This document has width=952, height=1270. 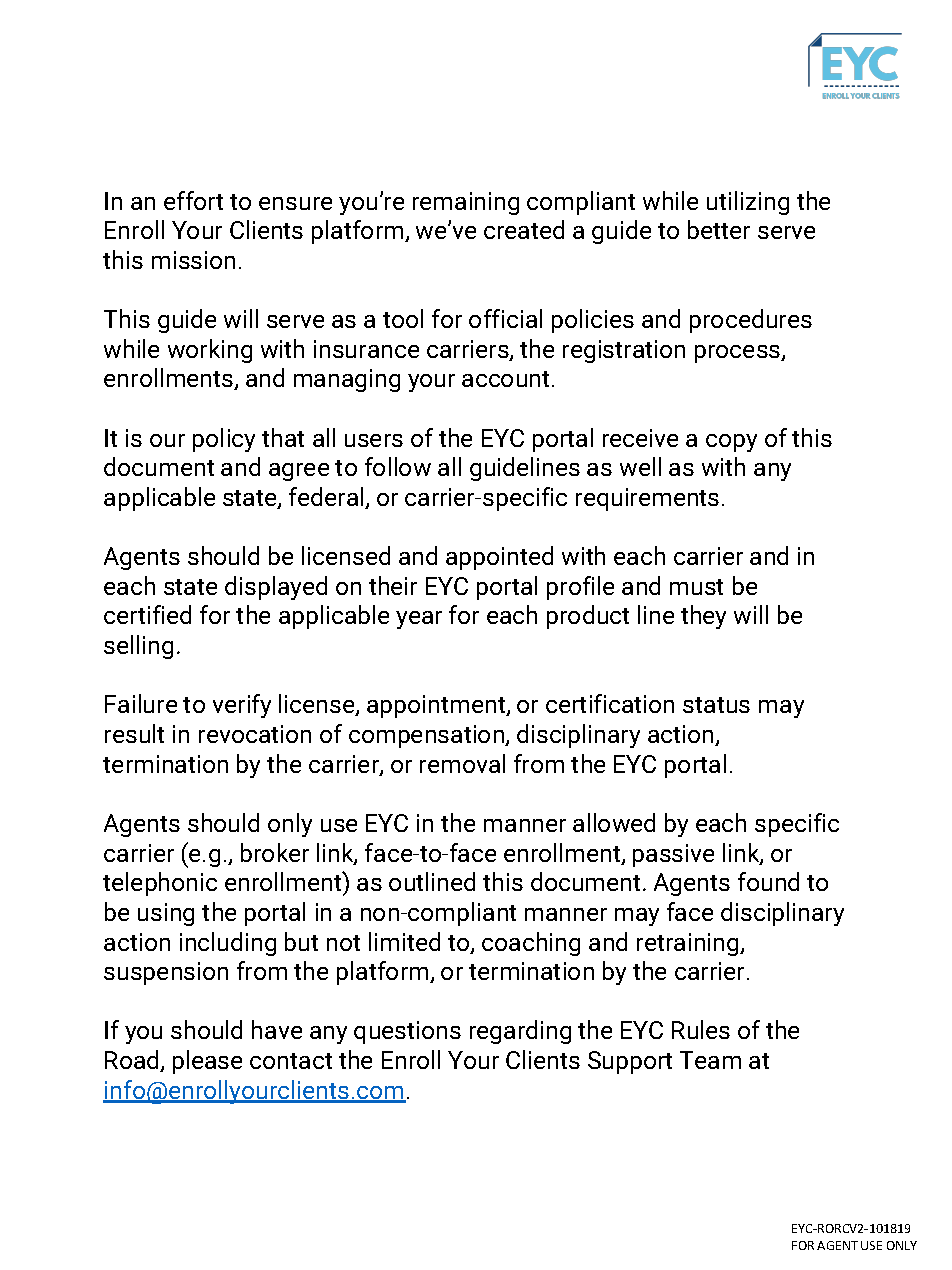 What do you see at coordinates (719, 229) in the document?
I see `better` at bounding box center [719, 229].
